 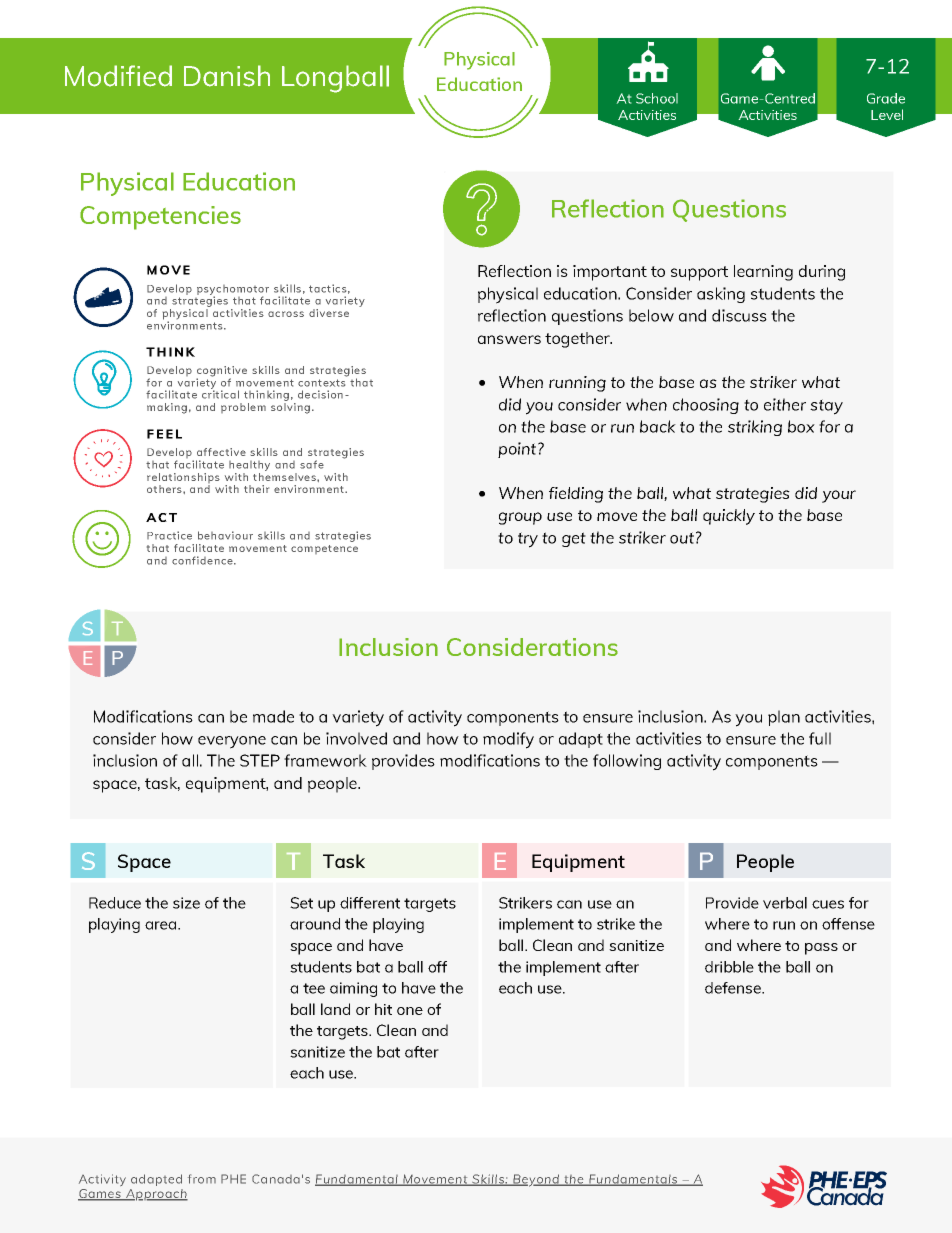 What do you see at coordinates (508, 740) in the page?
I see `modify` at bounding box center [508, 740].
